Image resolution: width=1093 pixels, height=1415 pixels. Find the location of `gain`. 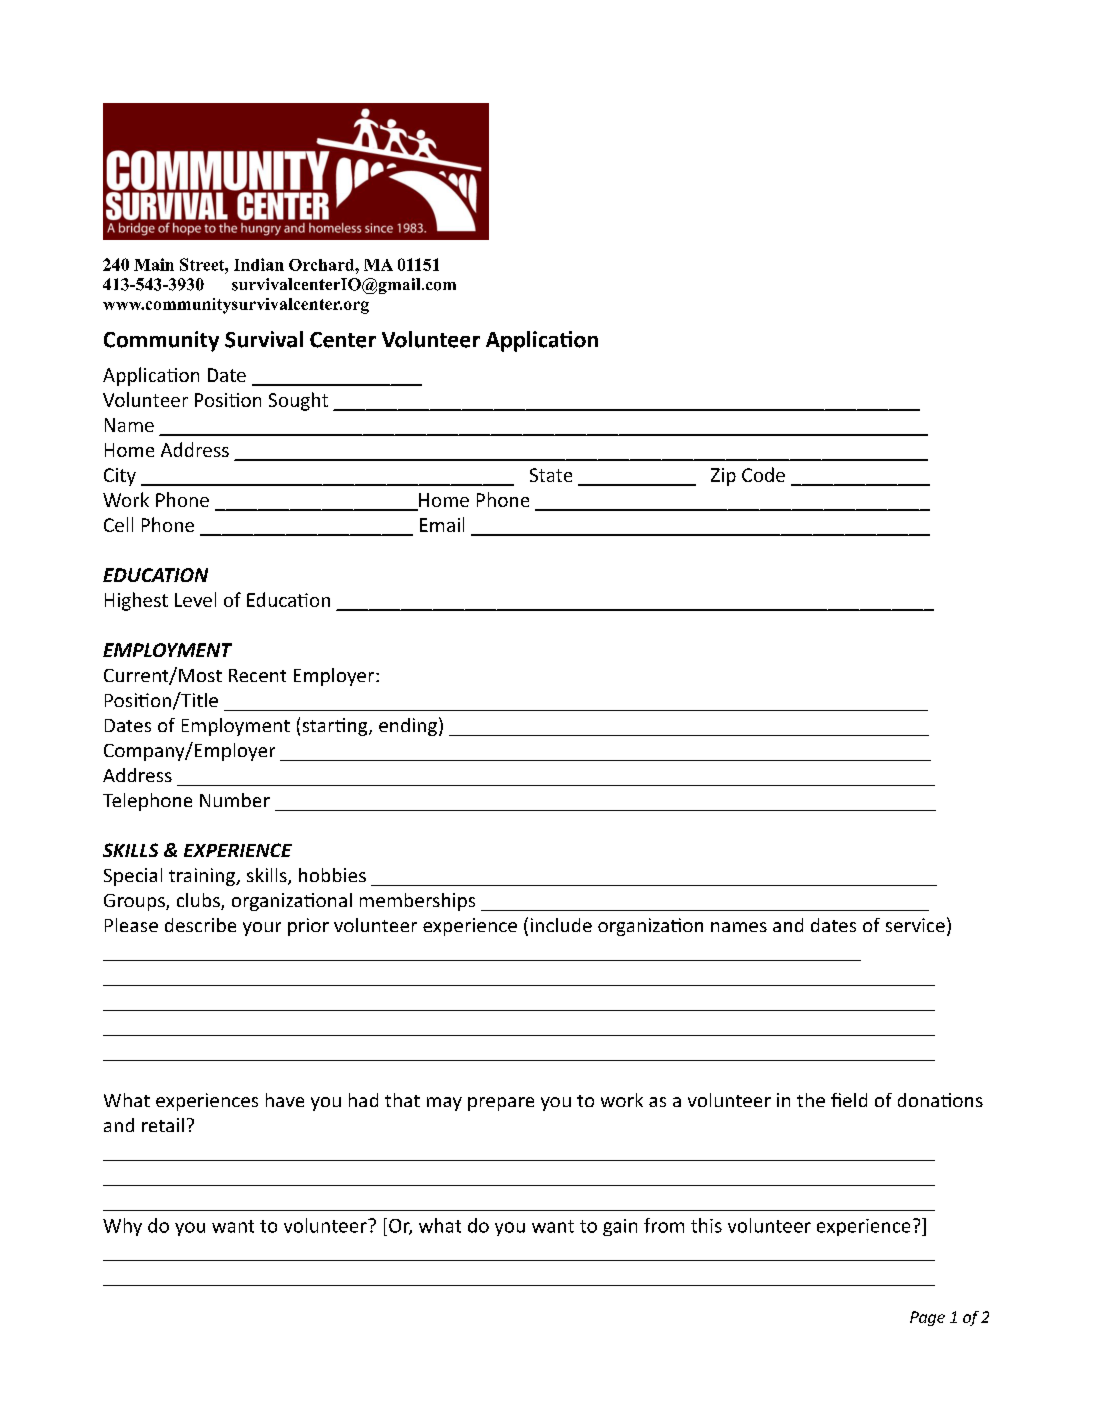

gain is located at coordinates (620, 1227).
